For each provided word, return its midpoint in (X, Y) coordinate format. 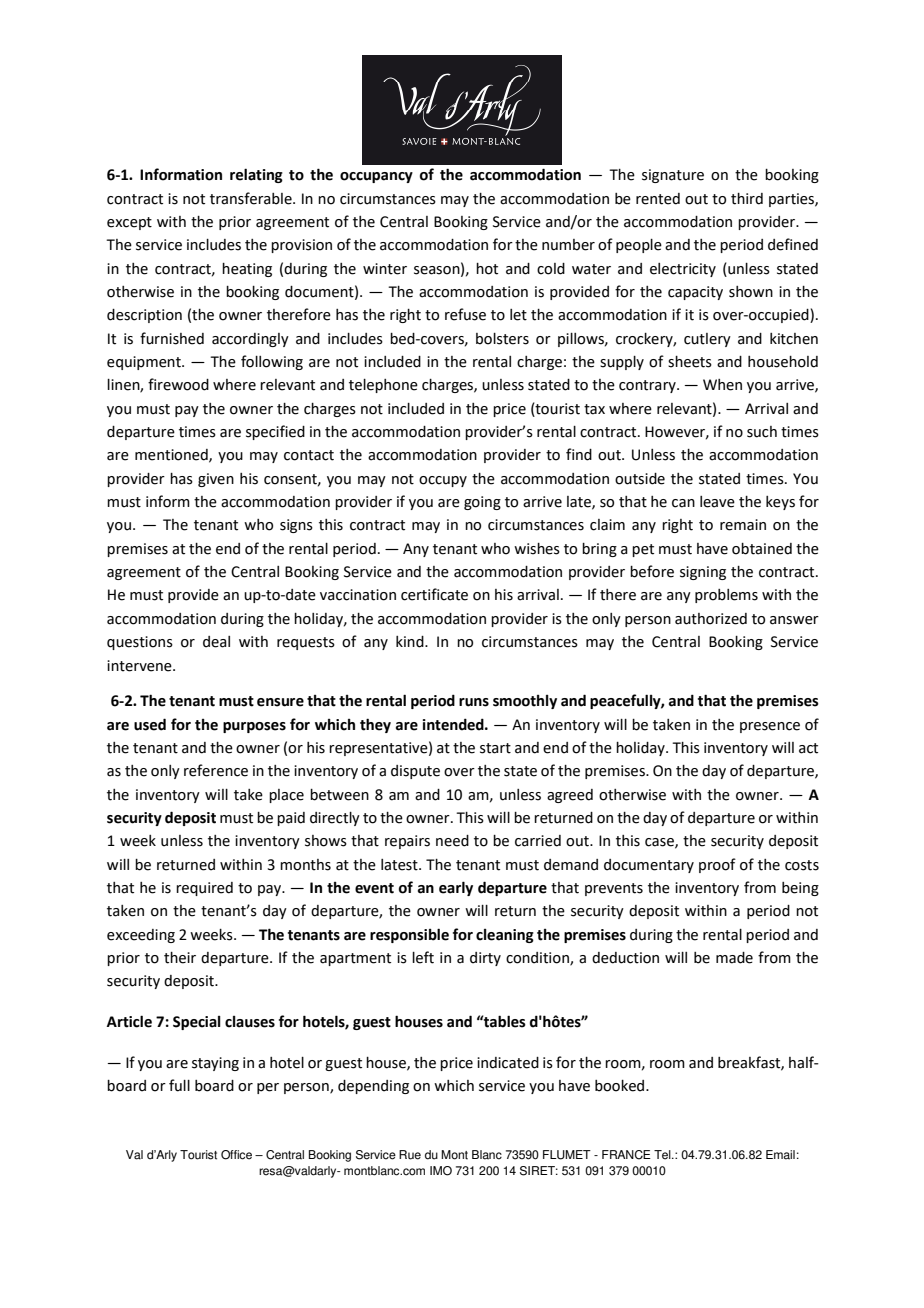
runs (474, 702)
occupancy (376, 177)
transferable (252, 198)
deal (216, 642)
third (747, 199)
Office (236, 1155)
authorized (711, 619)
